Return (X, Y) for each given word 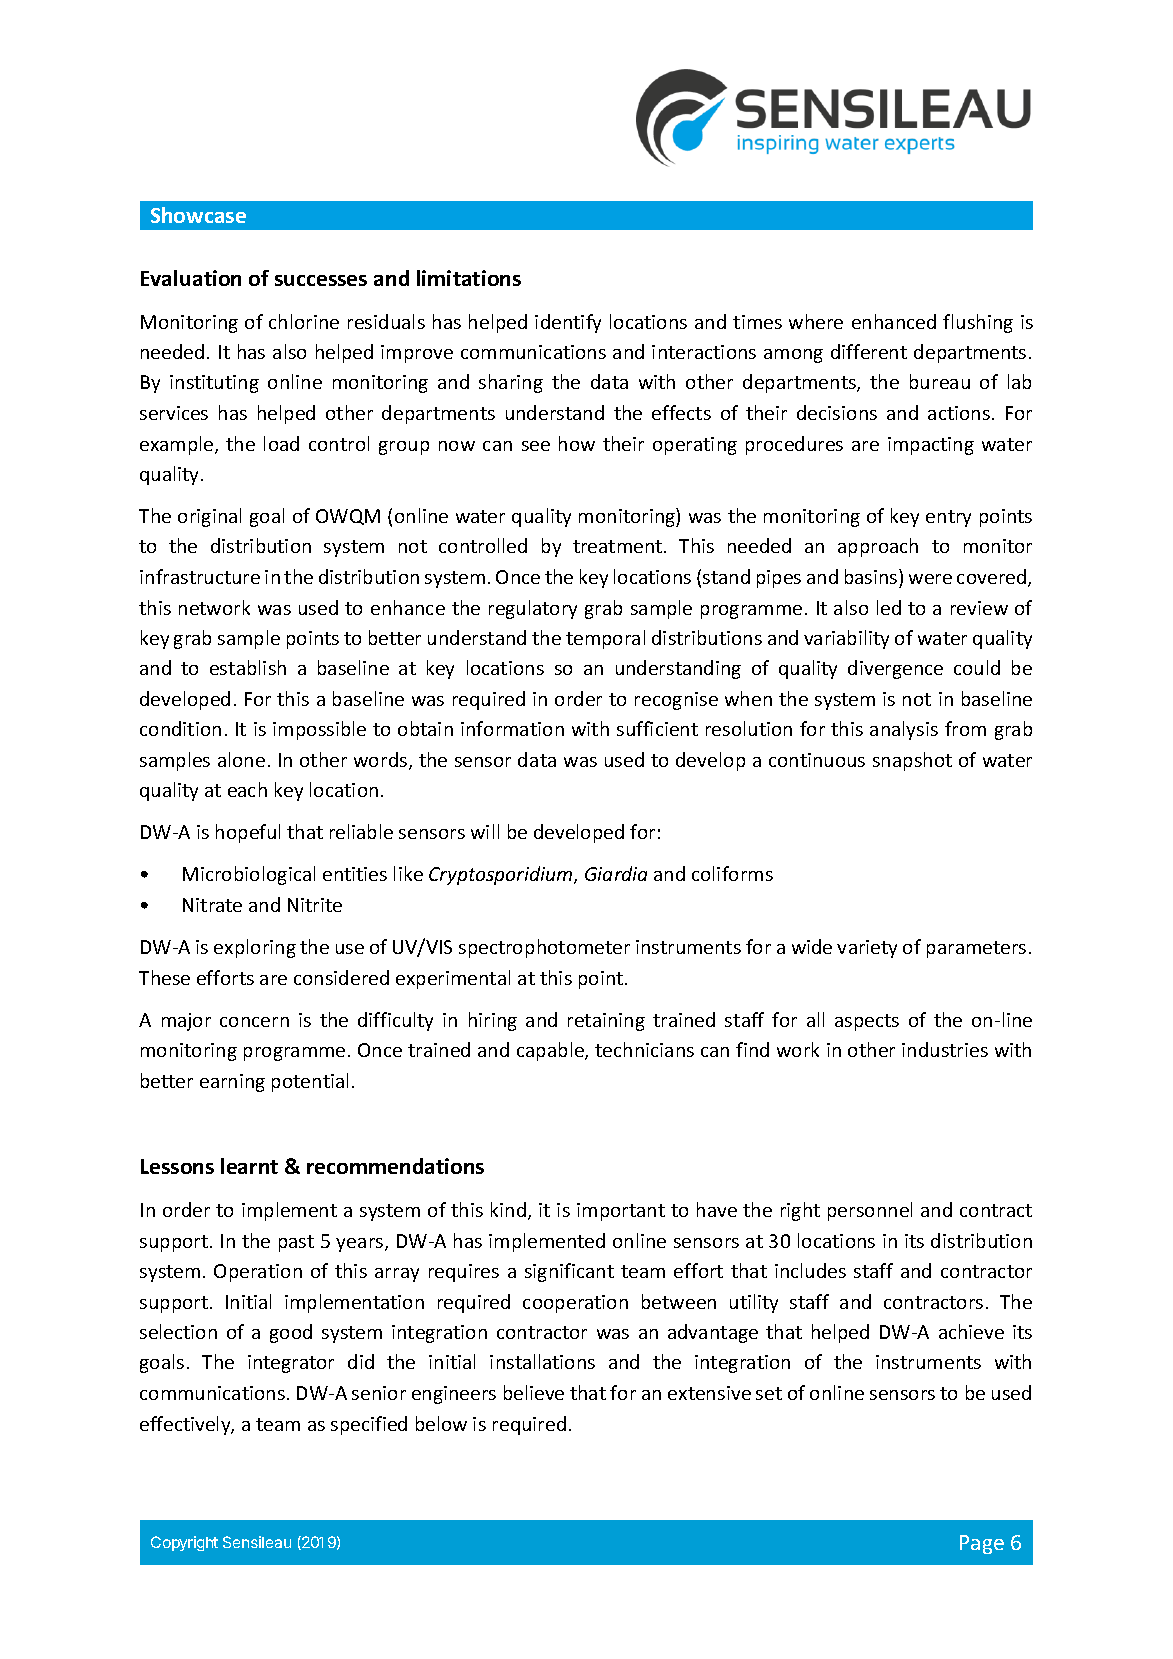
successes (321, 280)
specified (369, 1425)
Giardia (616, 873)
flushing (978, 323)
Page (982, 1544)
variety (867, 949)
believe (534, 1392)
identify (568, 323)
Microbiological (249, 875)
